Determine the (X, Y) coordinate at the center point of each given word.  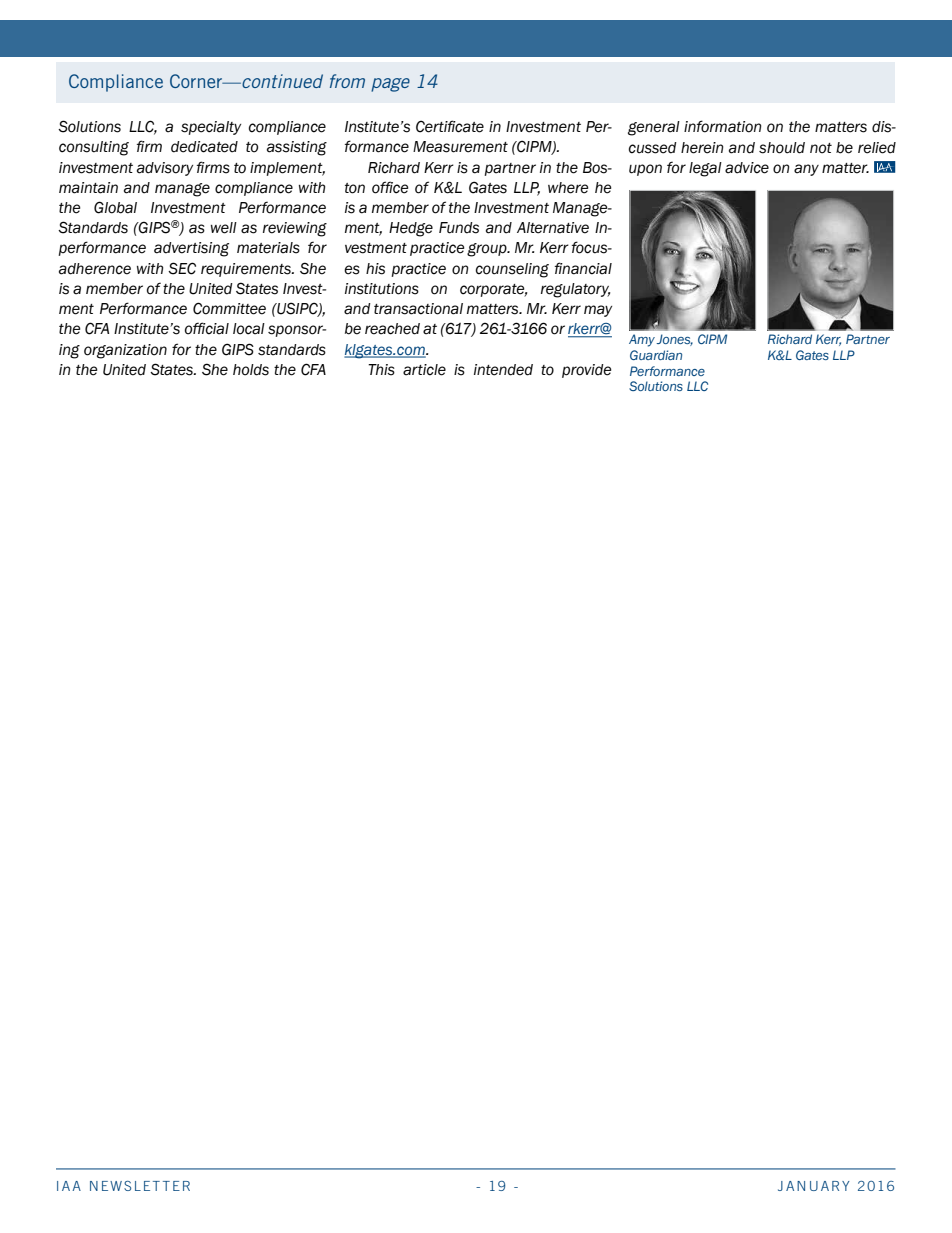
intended (503, 370)
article (424, 370)
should (782, 148)
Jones (674, 340)
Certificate (450, 126)
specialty (211, 128)
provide (586, 371)
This (381, 370)
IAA (69, 1186)
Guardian (656, 355)
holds (251, 370)
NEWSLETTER (140, 1186)
